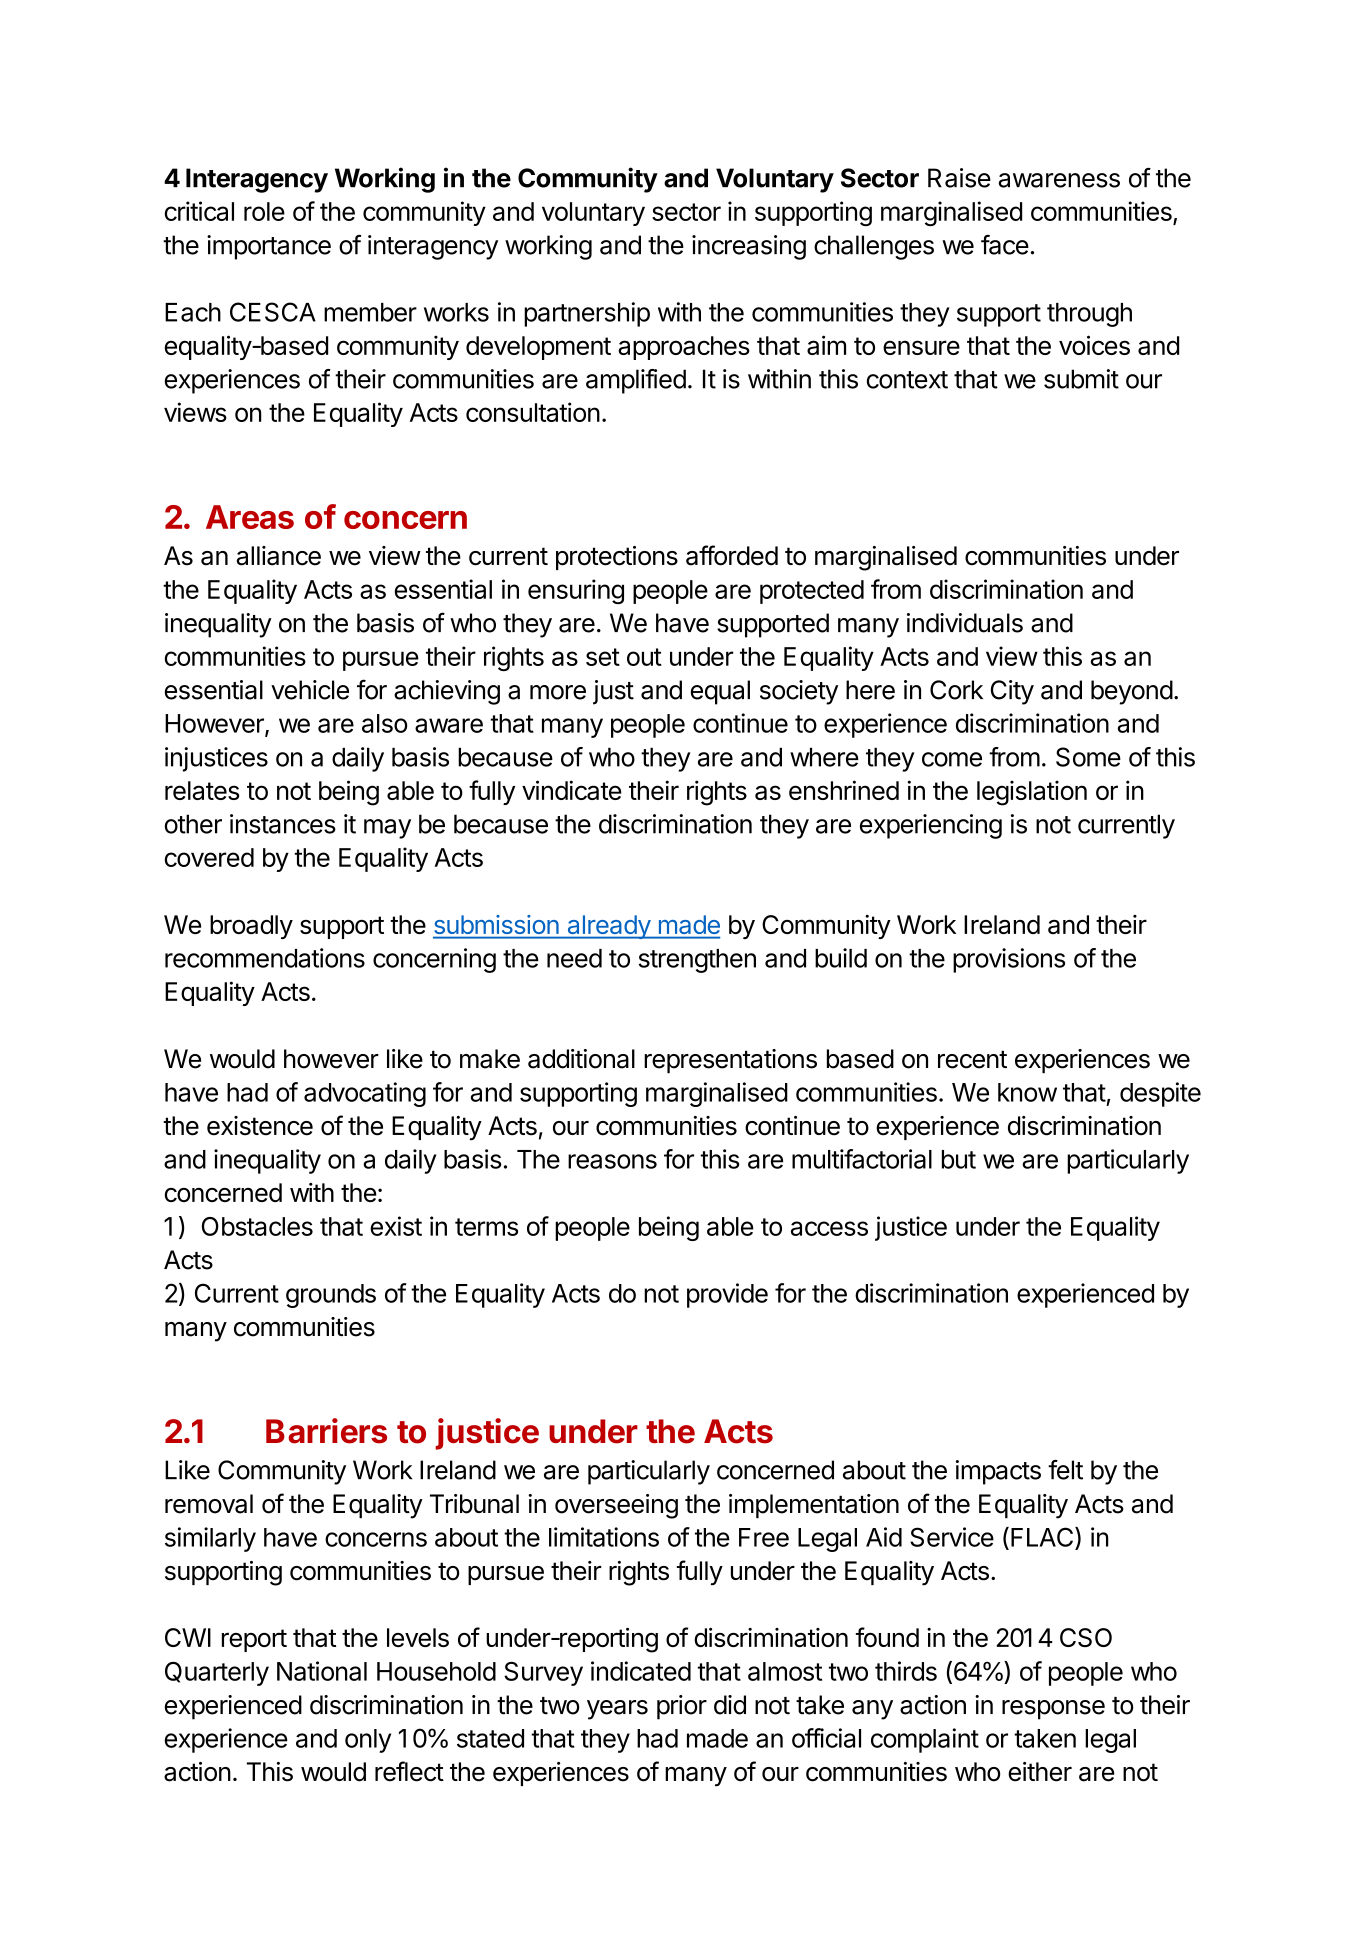 The image size is (1372, 1940). What do you see at coordinates (1065, 1470) in the screenshot?
I see `felt` at bounding box center [1065, 1470].
